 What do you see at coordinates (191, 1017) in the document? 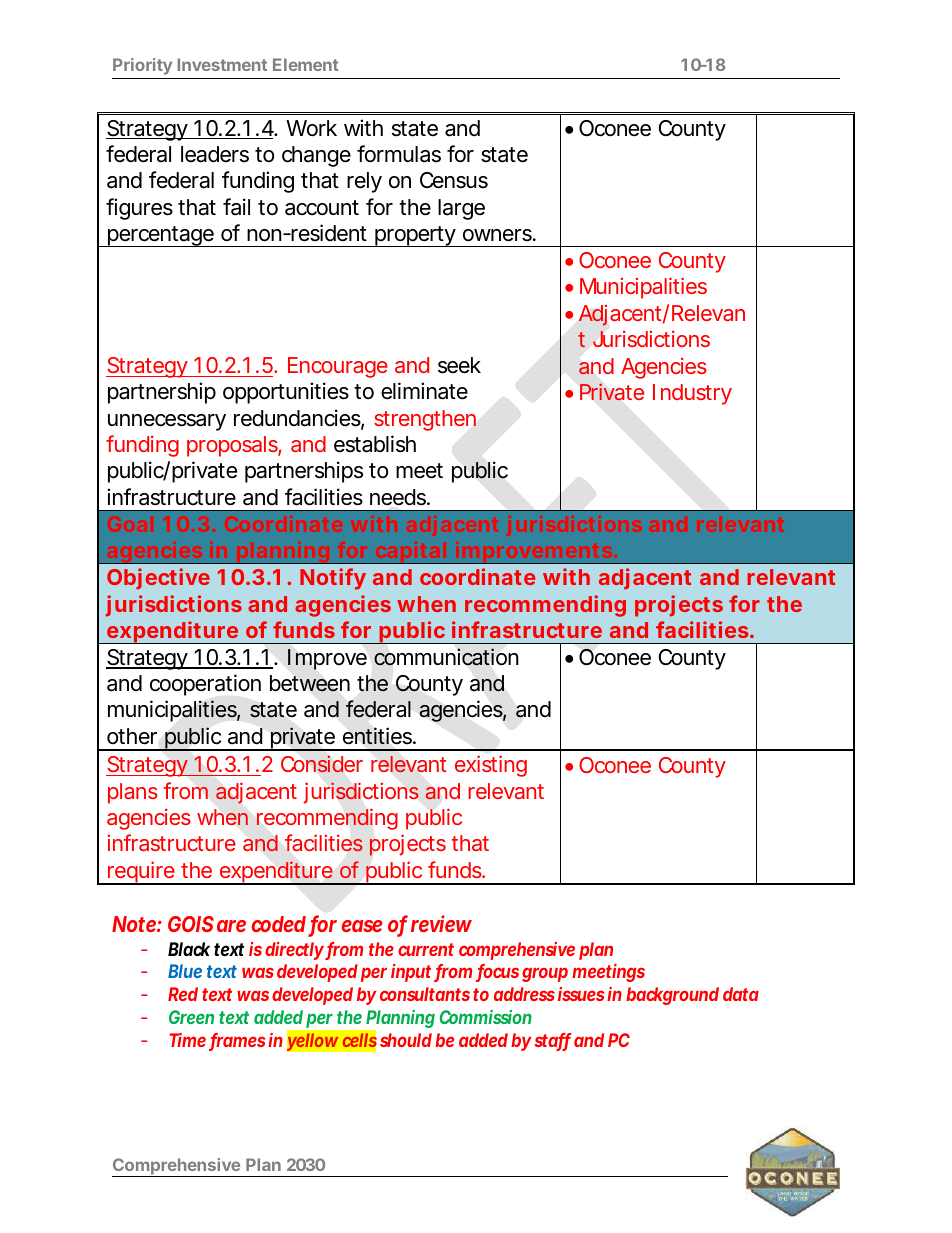
I see `Green` at bounding box center [191, 1017].
